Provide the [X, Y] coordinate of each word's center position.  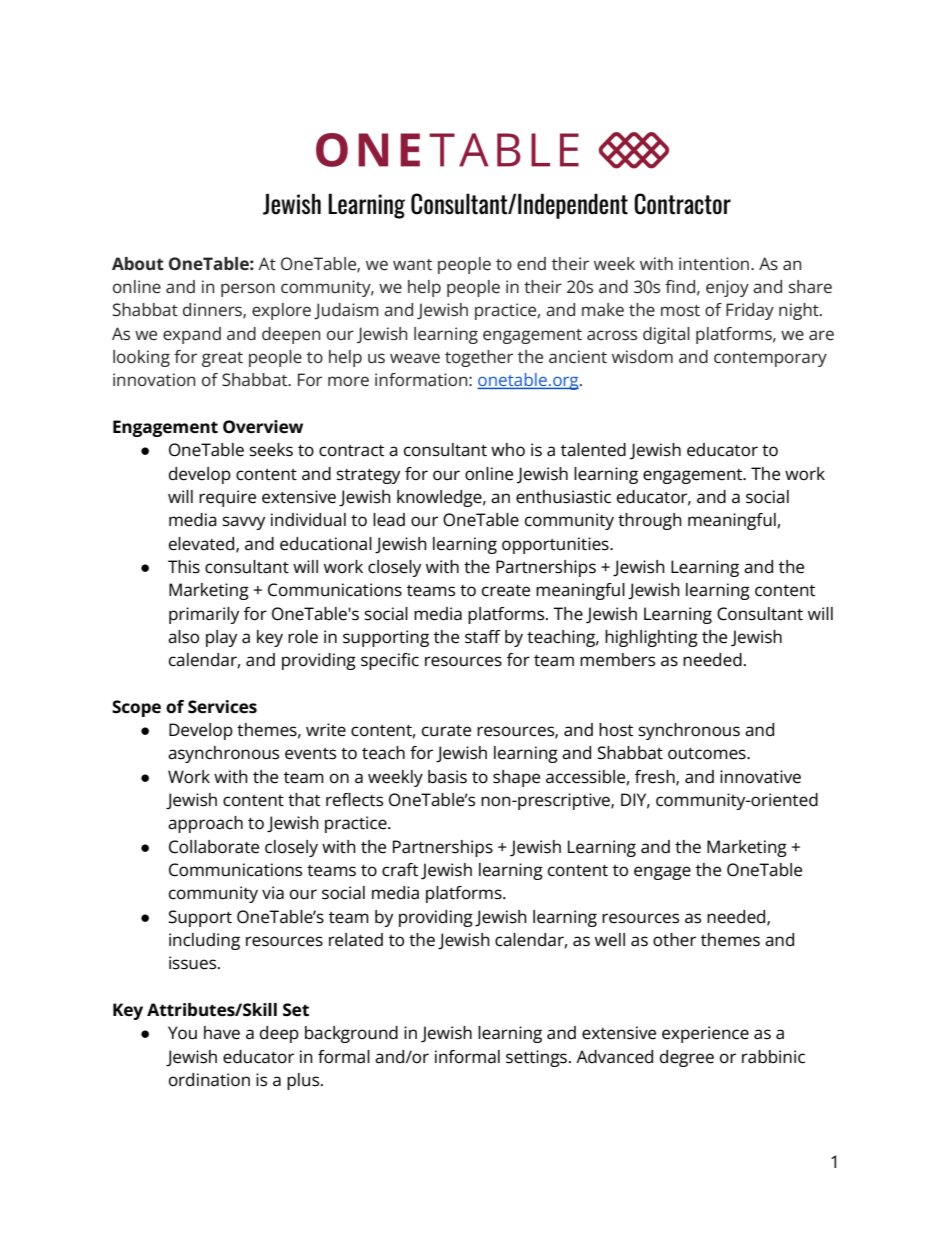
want [412, 264]
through [650, 521]
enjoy [727, 288]
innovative [760, 777]
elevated [203, 544]
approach [205, 824]
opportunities [556, 545]
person [248, 290]
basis [447, 777]
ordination [209, 1080]
